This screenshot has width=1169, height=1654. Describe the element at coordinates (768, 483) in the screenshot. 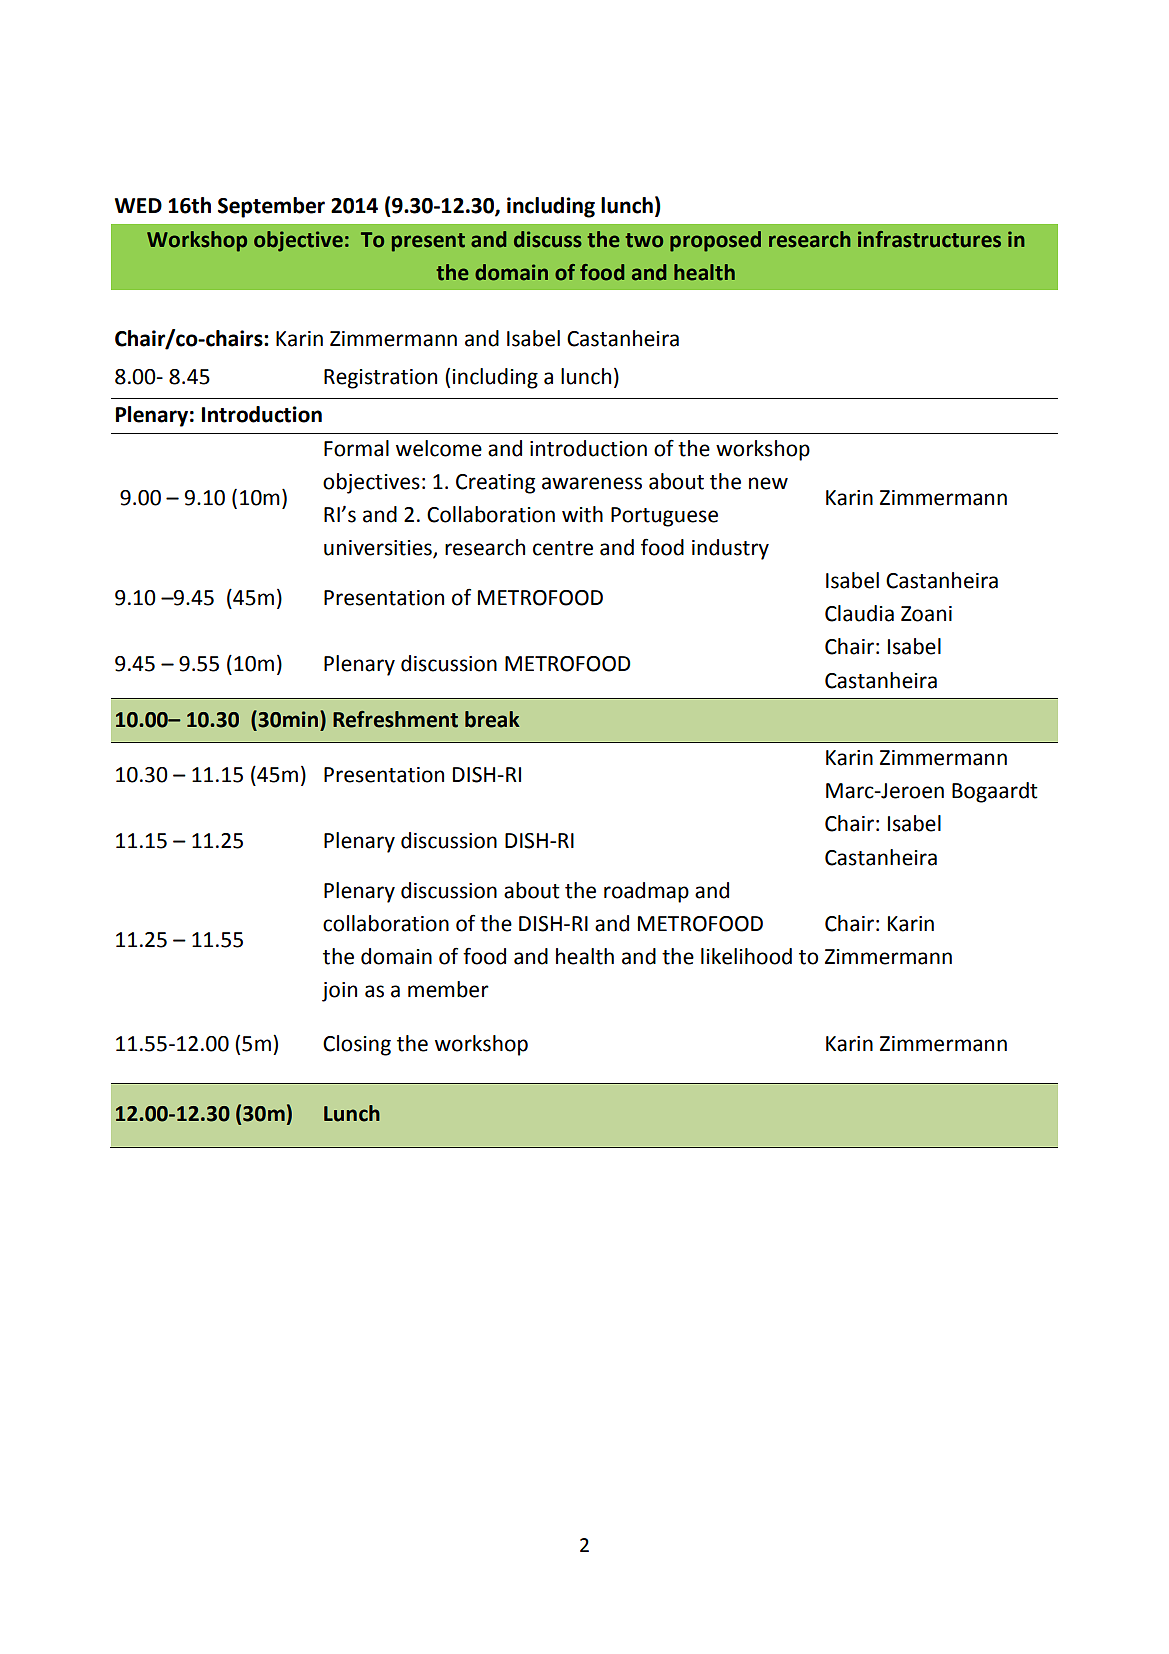

I see `new` at that location.
